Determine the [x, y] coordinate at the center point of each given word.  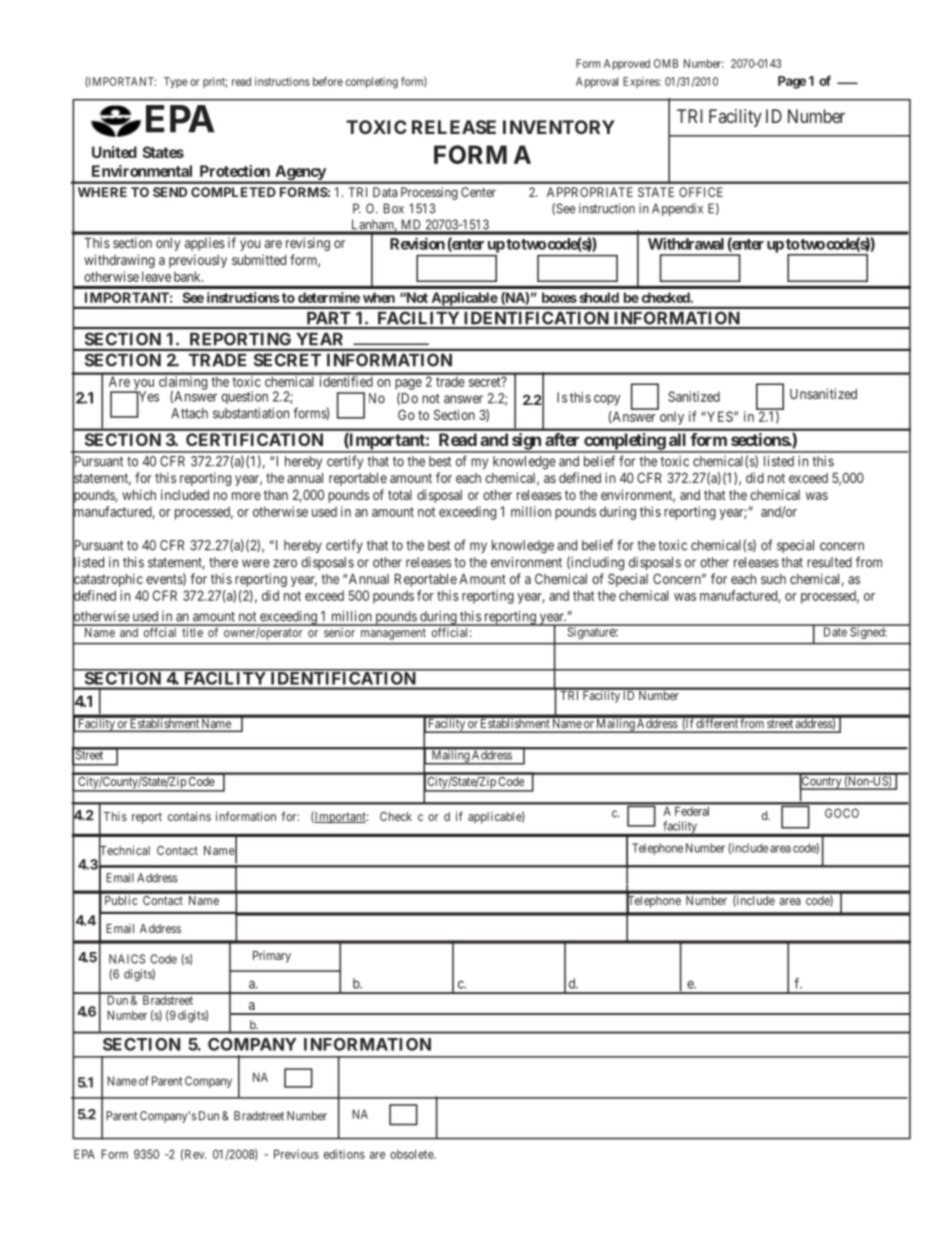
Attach [189, 413]
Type [176, 82]
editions [344, 1154]
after [562, 439]
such [773, 579]
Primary [272, 957]
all [677, 439]
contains [189, 816]
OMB [666, 63]
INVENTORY [559, 127]
